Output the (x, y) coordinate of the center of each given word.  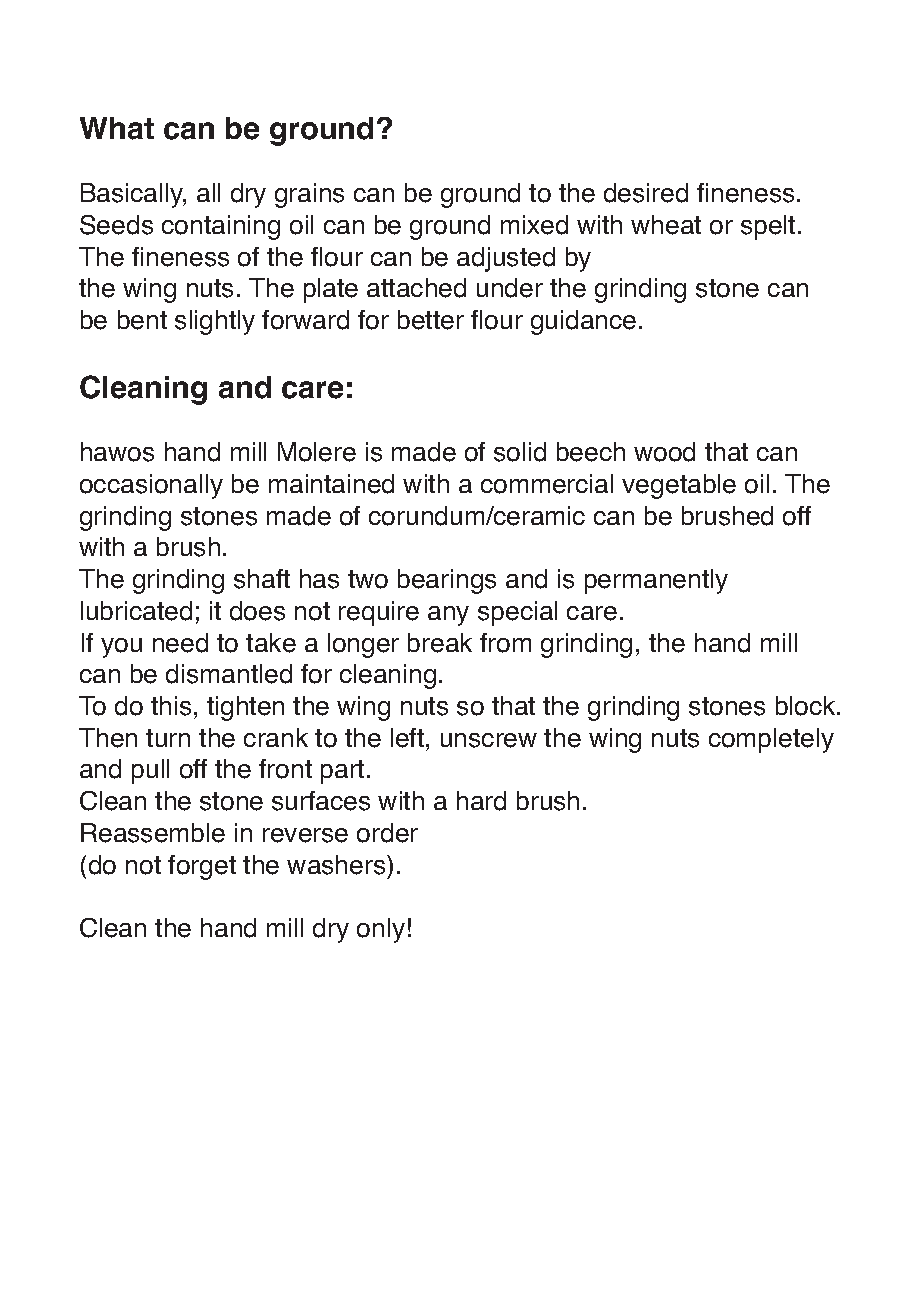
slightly (215, 322)
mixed (534, 225)
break (440, 643)
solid (520, 452)
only (381, 930)
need (180, 643)
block (807, 706)
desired (646, 193)
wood (664, 452)
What (117, 128)
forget (202, 867)
